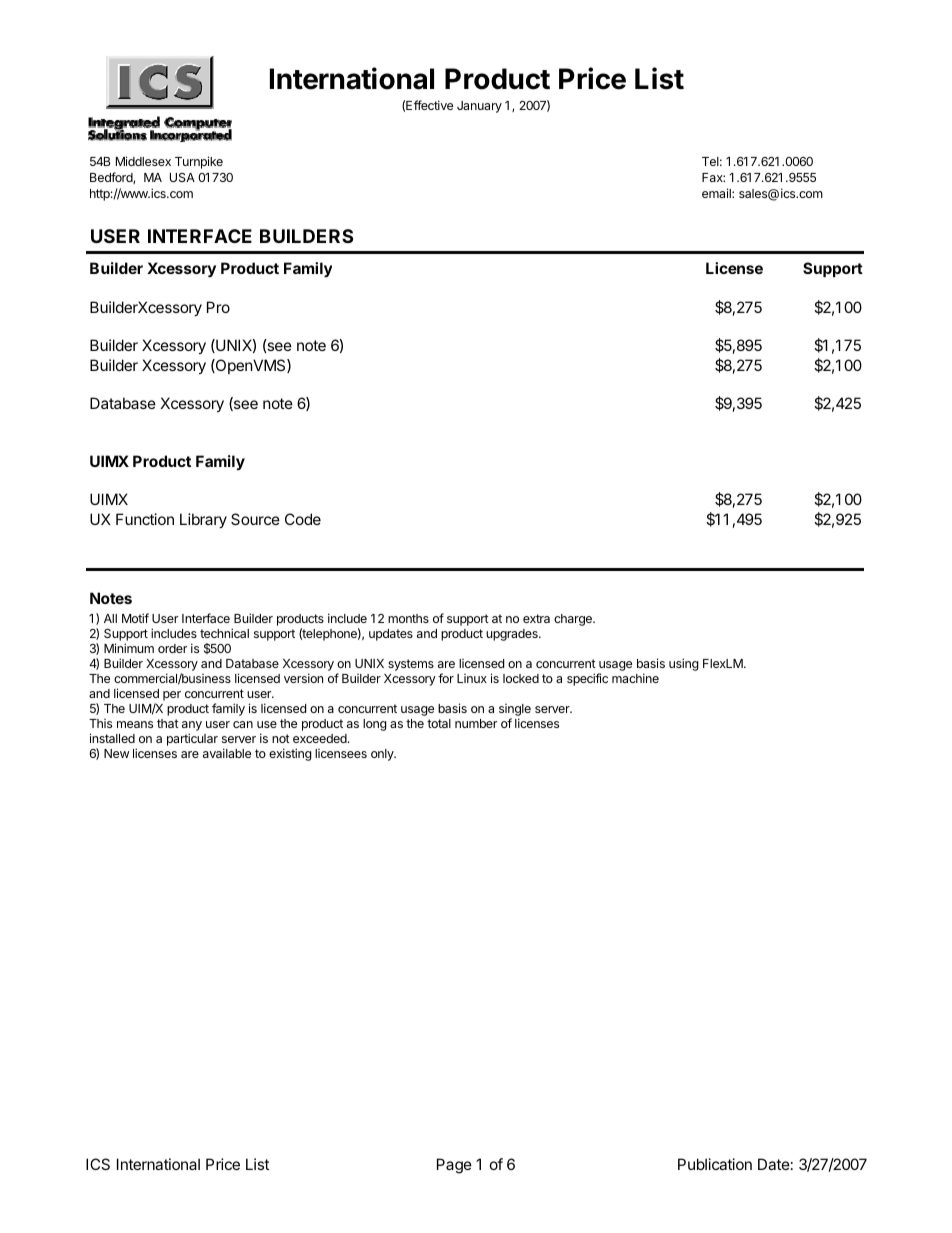 The width and height of the document is (952, 1233). What do you see at coordinates (192, 739) in the document?
I see `particular` at bounding box center [192, 739].
